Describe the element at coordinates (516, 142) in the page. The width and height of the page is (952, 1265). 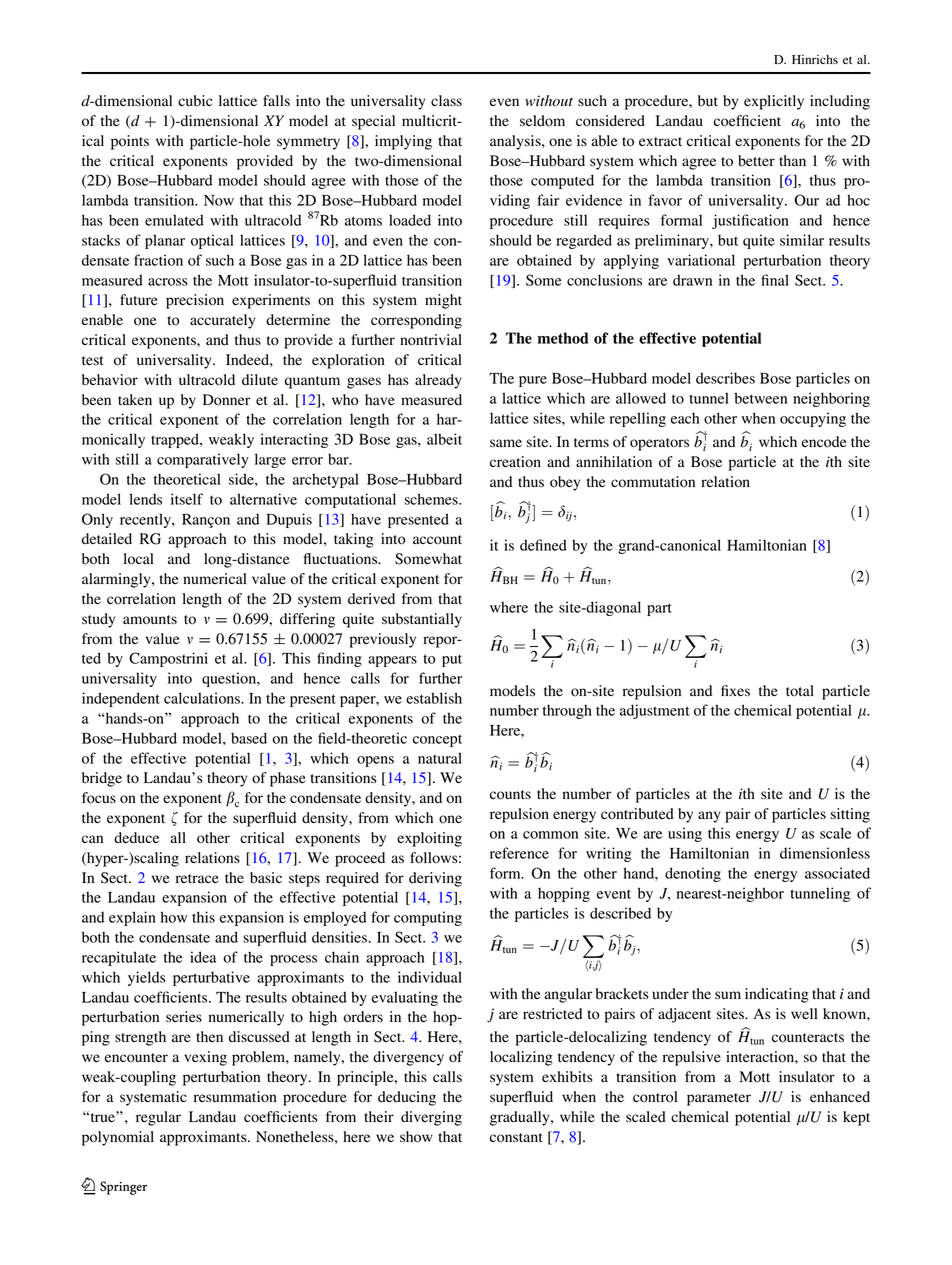
I see `analysis` at that location.
